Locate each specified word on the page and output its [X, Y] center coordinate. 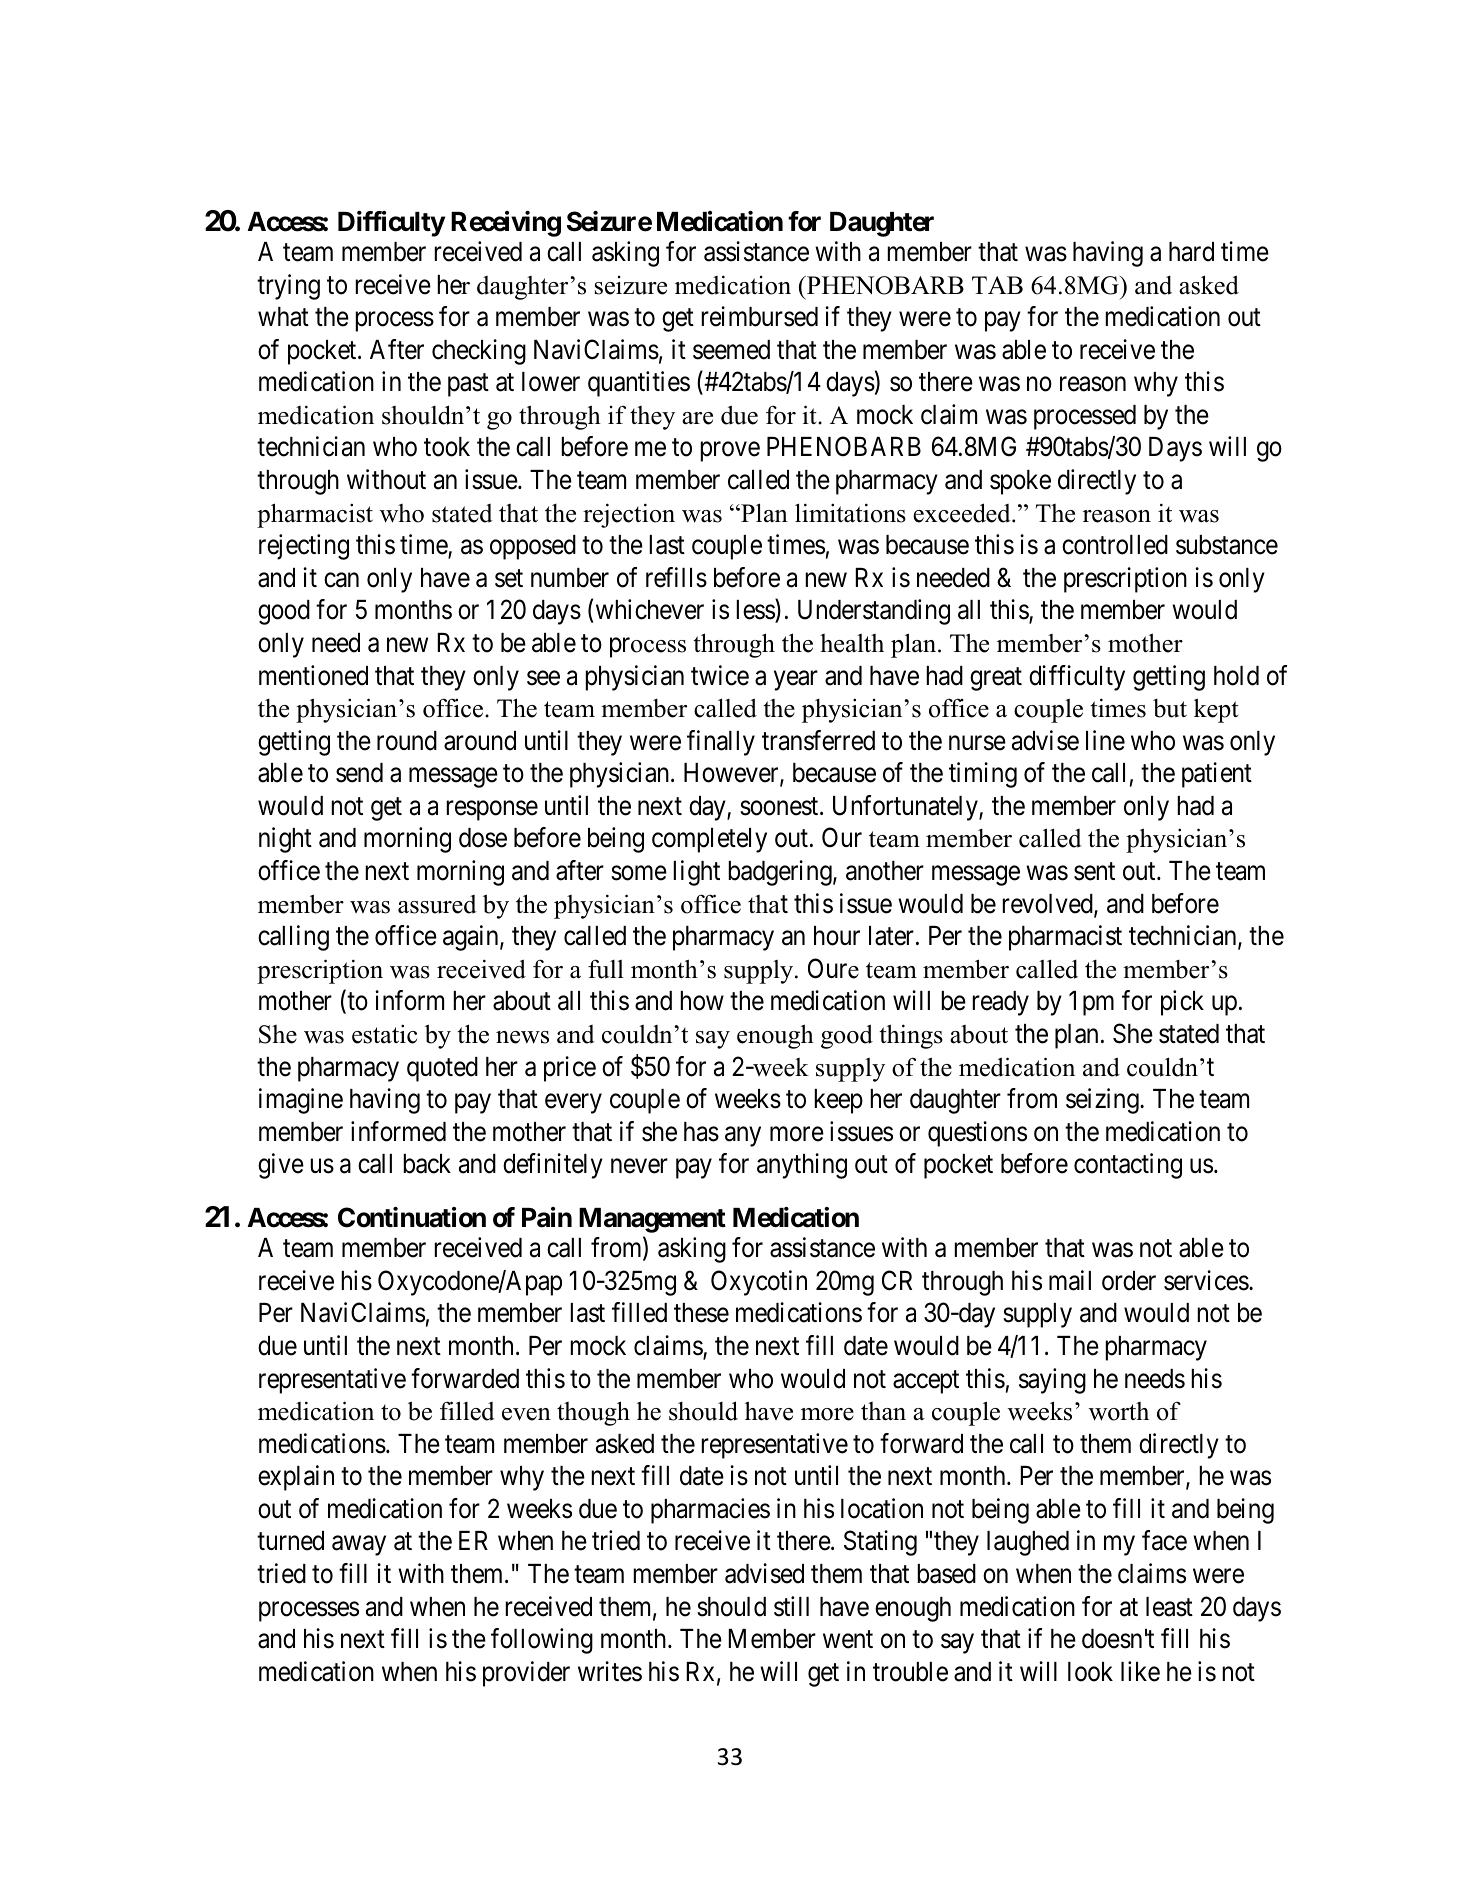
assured [437, 904]
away [359, 1546]
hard [1191, 252]
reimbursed [759, 316]
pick [1182, 1003]
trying [288, 287]
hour [837, 936]
